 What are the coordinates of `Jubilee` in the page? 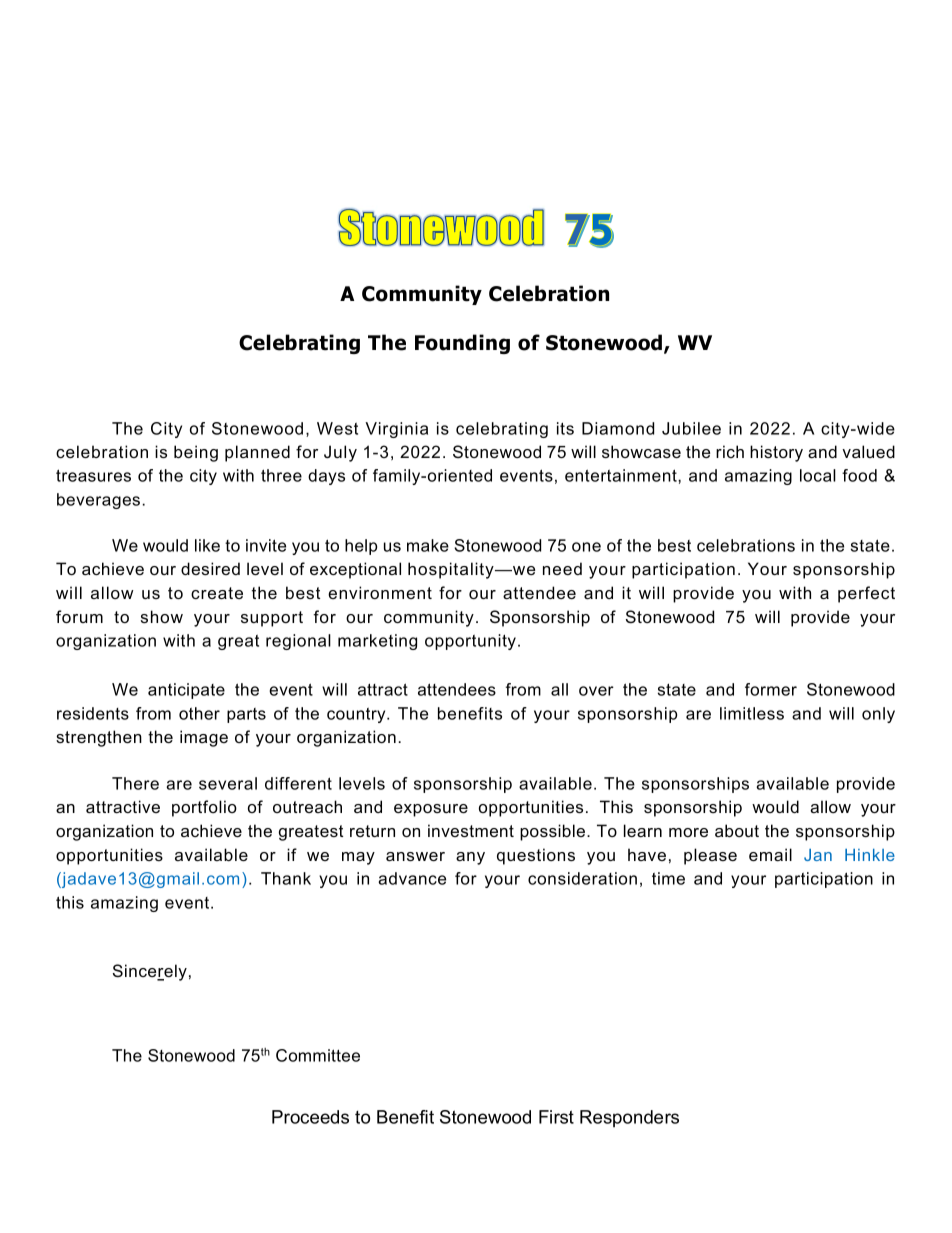 It's located at (691, 428).
